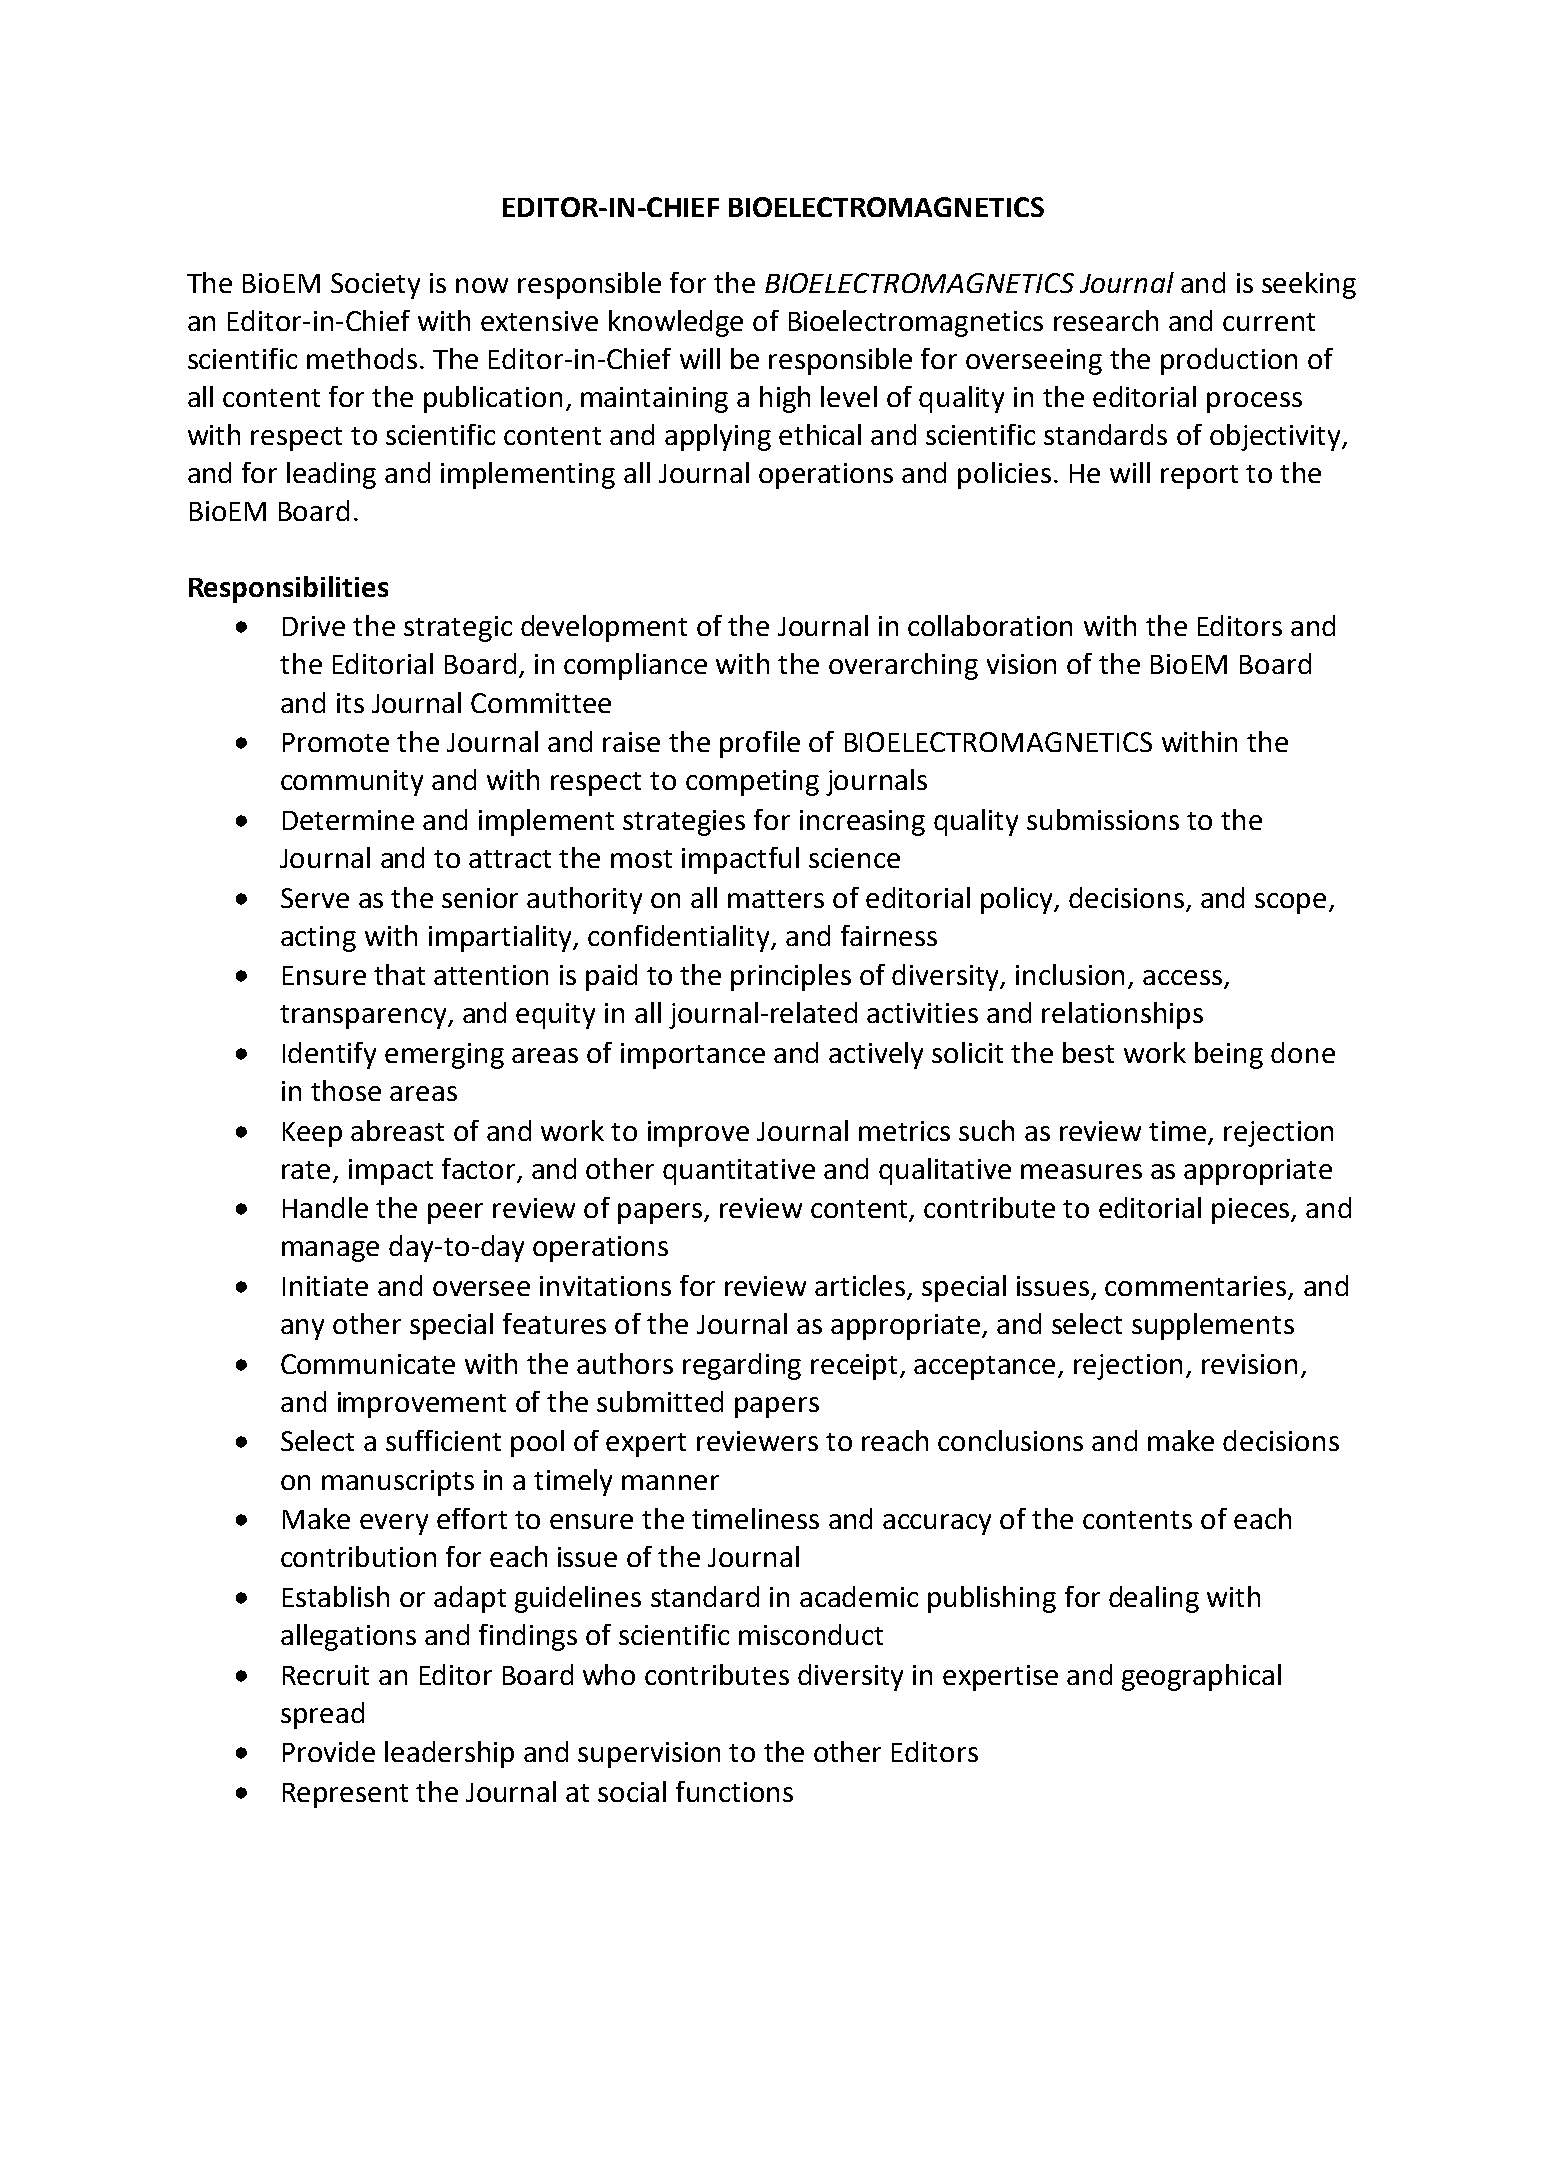  What do you see at coordinates (362, 358) in the screenshot?
I see `methods` at bounding box center [362, 358].
